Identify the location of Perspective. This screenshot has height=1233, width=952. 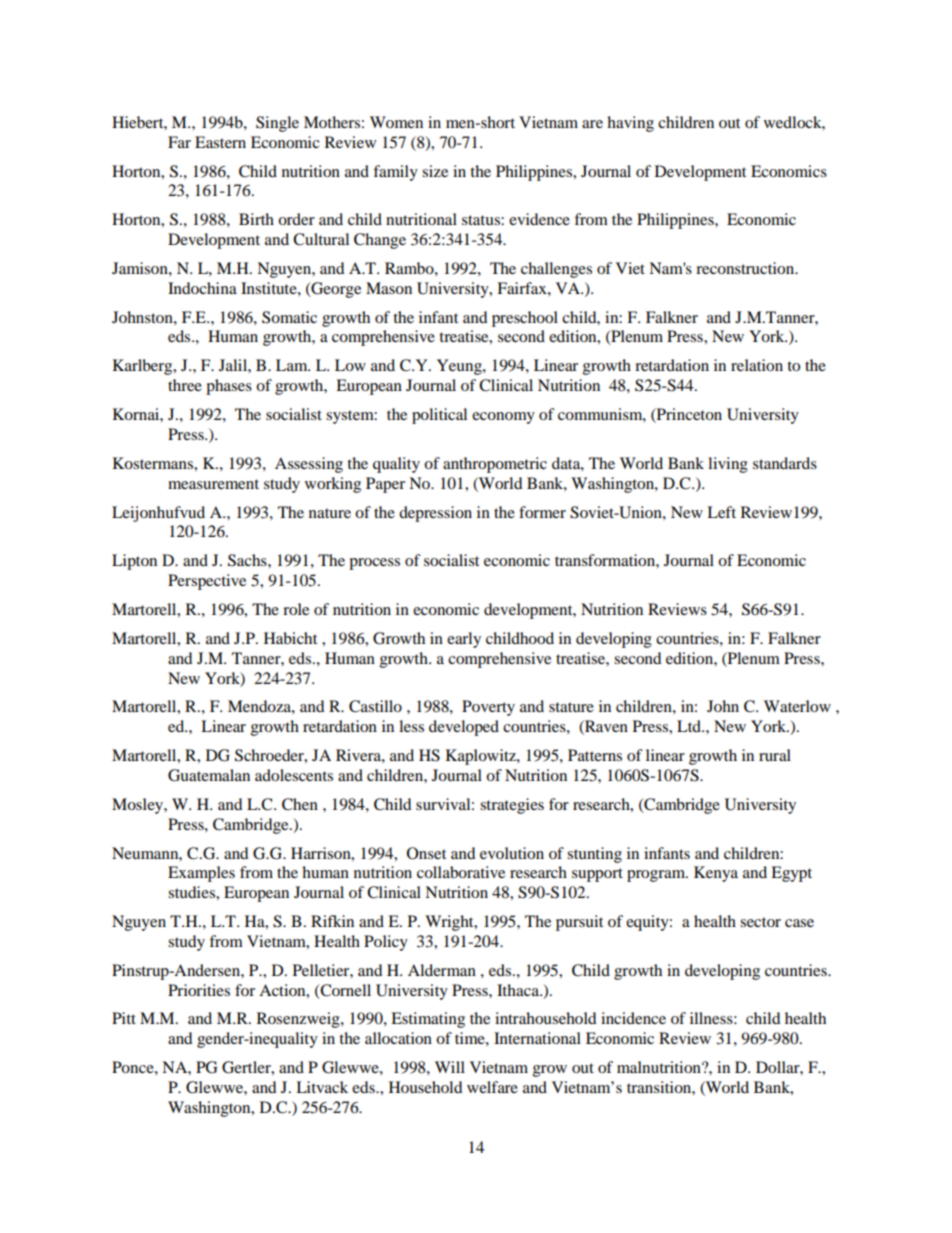
(207, 582).
